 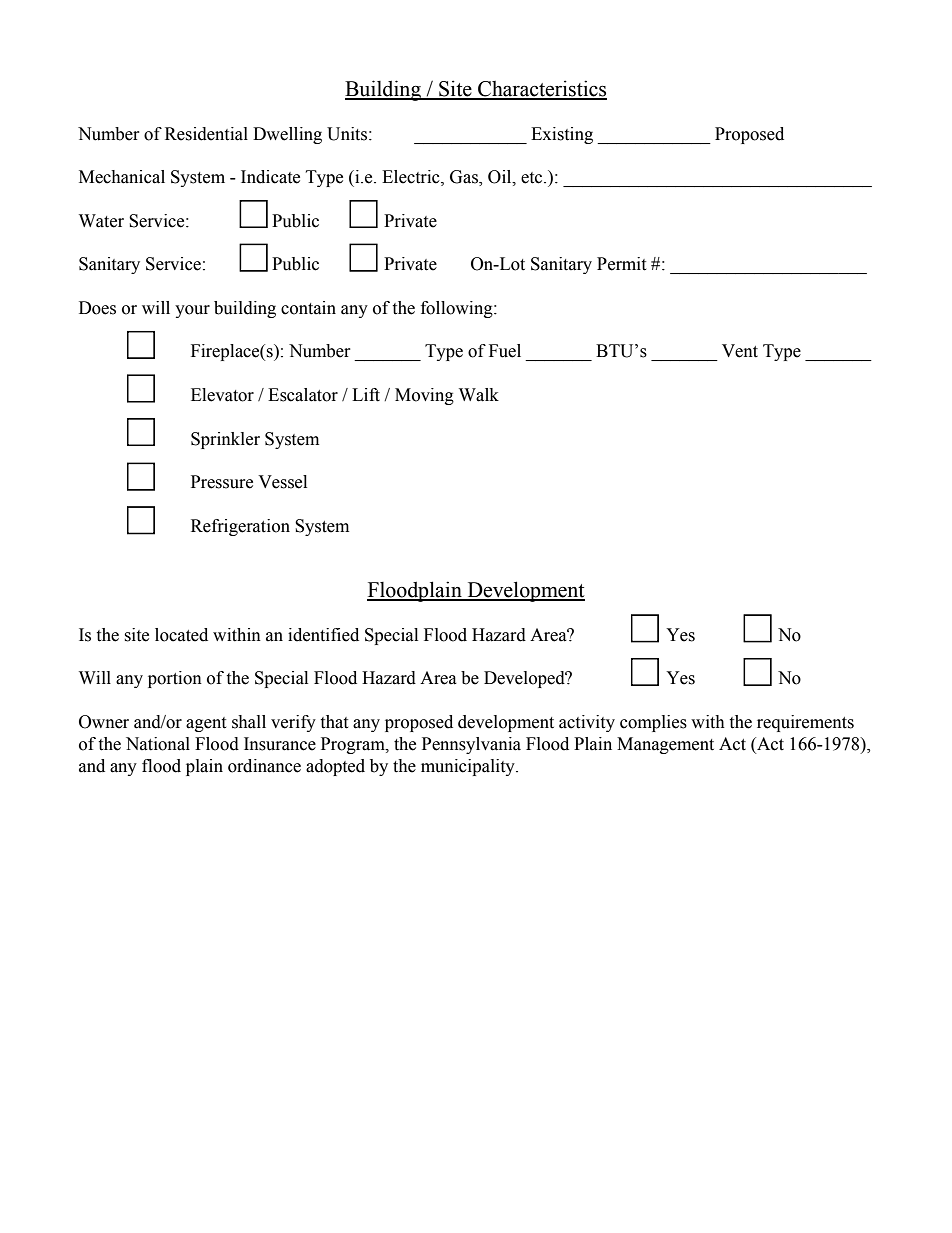 I want to click on Vent, so click(x=740, y=351).
